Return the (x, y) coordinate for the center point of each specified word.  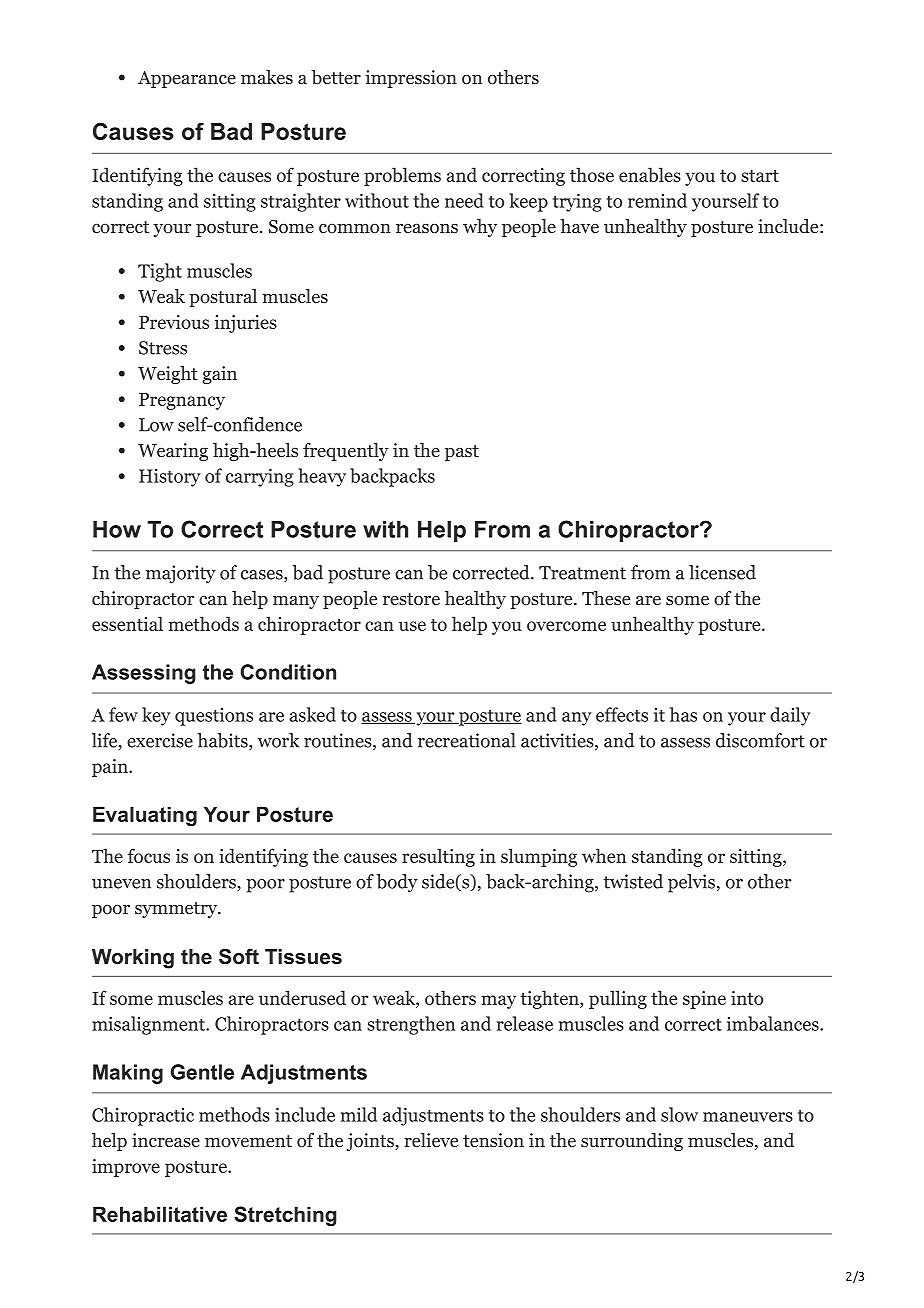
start (760, 176)
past (462, 453)
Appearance (187, 79)
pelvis (691, 883)
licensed (722, 572)
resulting (438, 857)
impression (411, 79)
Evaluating (145, 816)
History (170, 478)
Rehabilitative (160, 1214)
